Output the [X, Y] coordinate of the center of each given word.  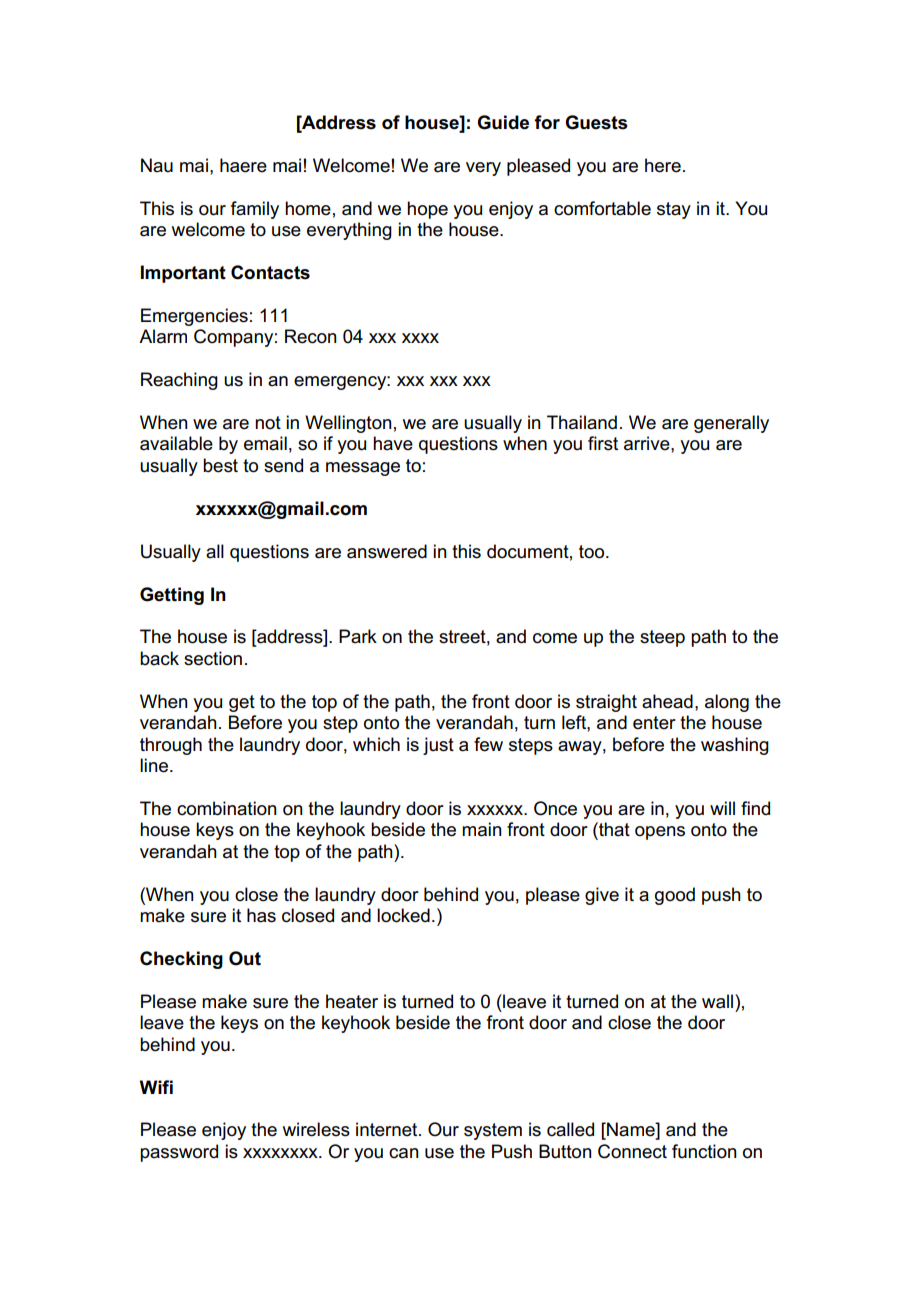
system [493, 1131]
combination [227, 808]
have [393, 443]
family [255, 210]
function [704, 1151]
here [663, 165]
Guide [503, 122]
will [722, 808]
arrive [648, 443]
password [179, 1153]
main [482, 829]
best [220, 465]
